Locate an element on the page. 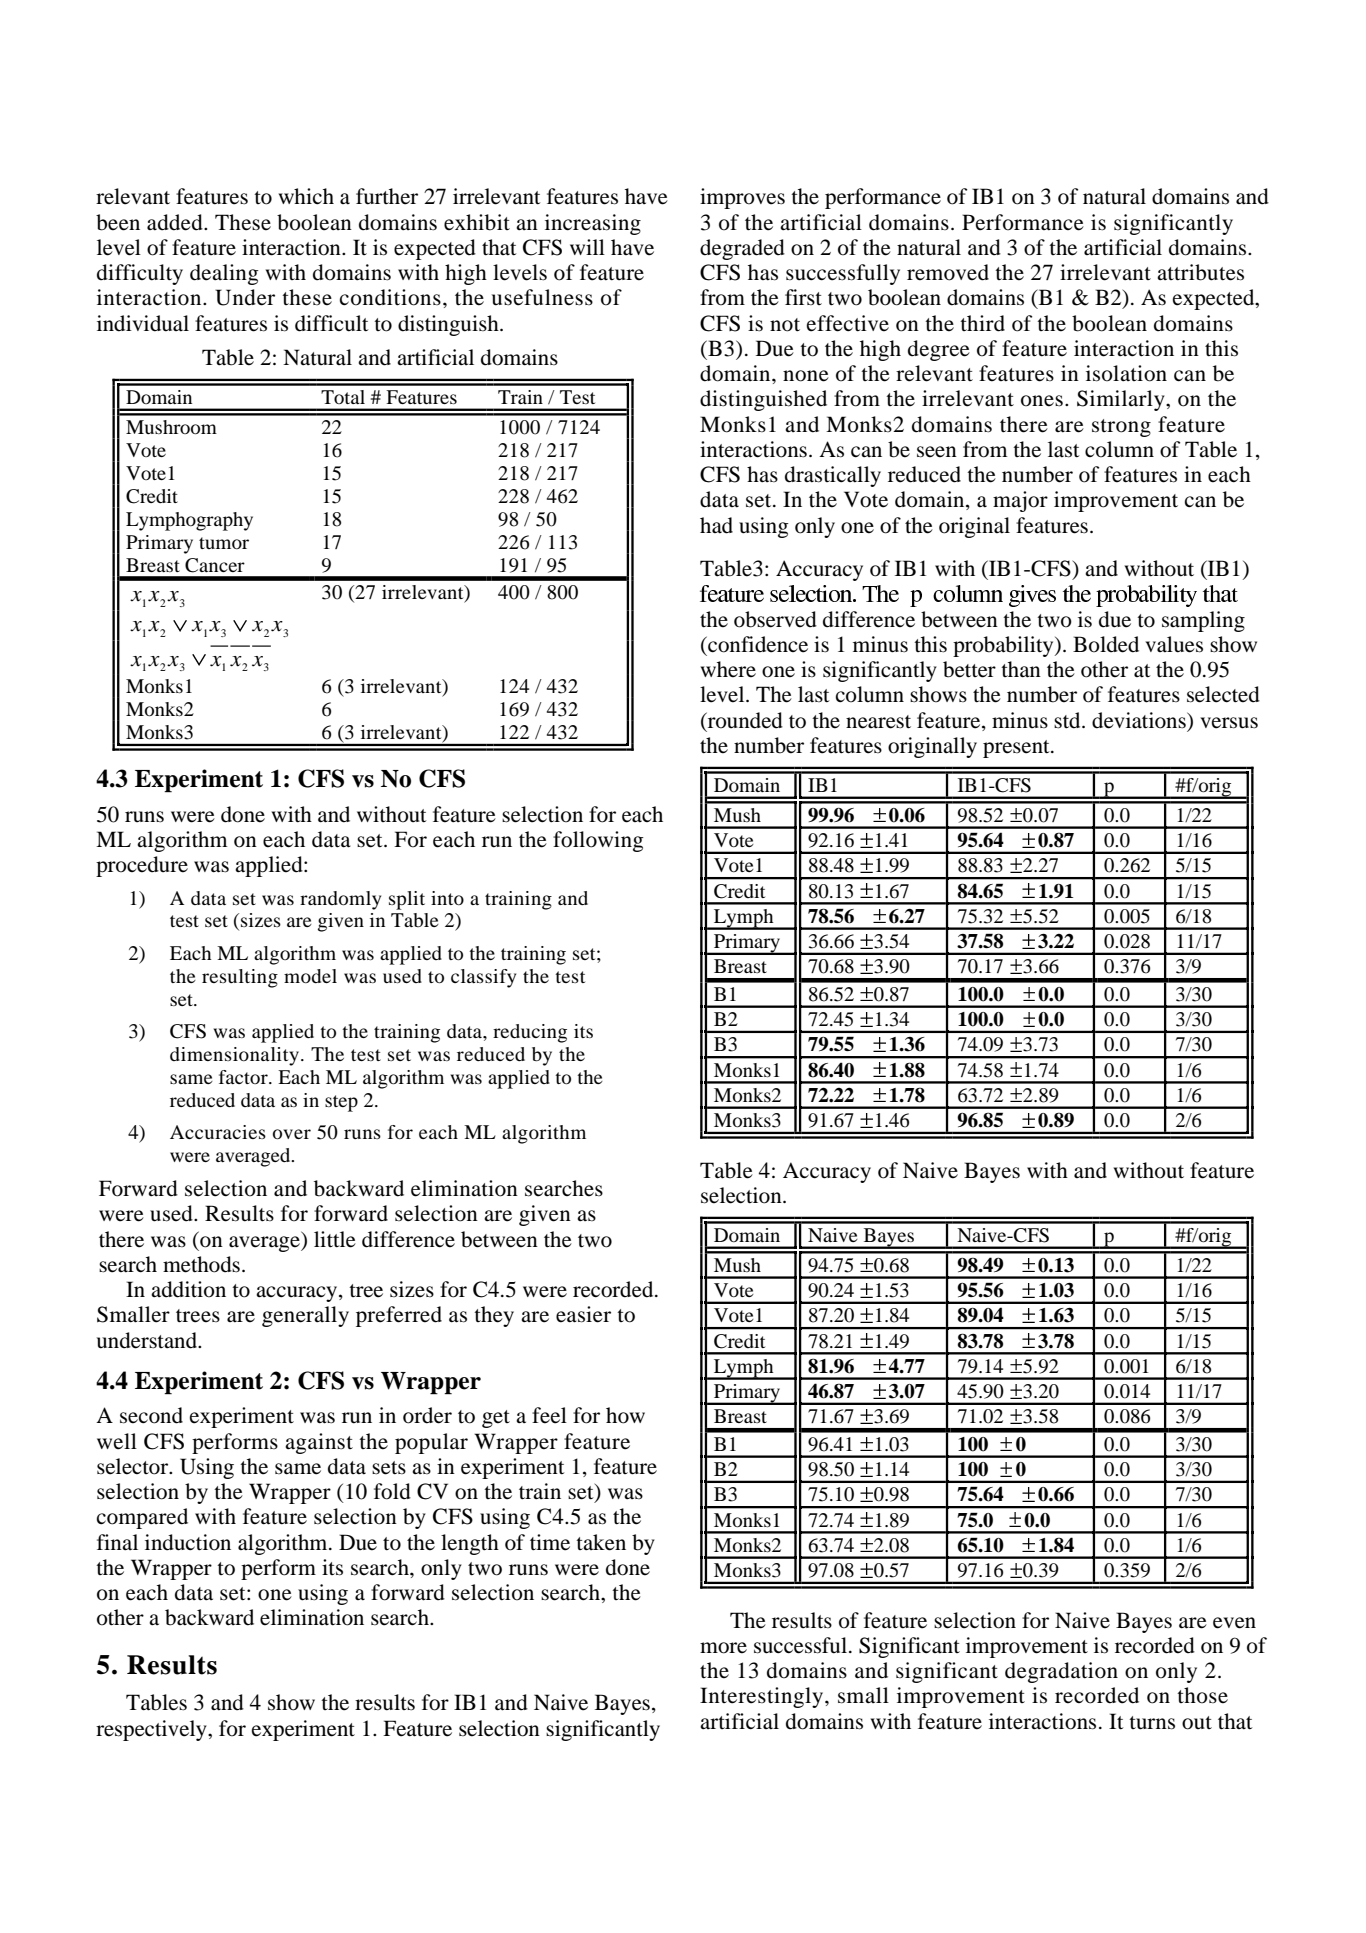 The height and width of the page is (1933, 1366). resulting is located at coordinates (240, 978).
